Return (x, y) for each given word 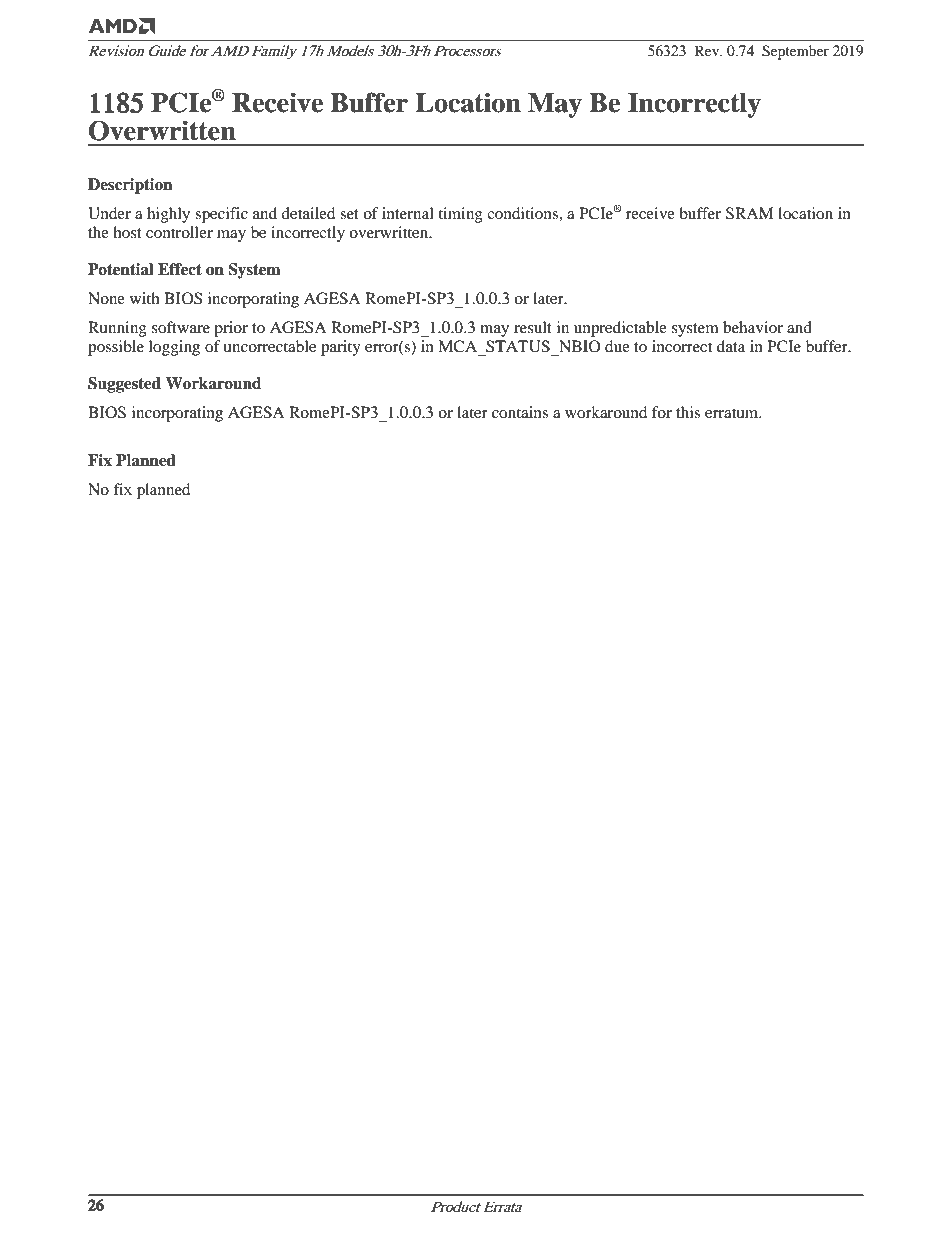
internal (408, 213)
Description (130, 186)
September (795, 52)
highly (168, 215)
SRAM (749, 213)
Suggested (124, 385)
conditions (523, 213)
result (533, 327)
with (145, 298)
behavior (753, 327)
